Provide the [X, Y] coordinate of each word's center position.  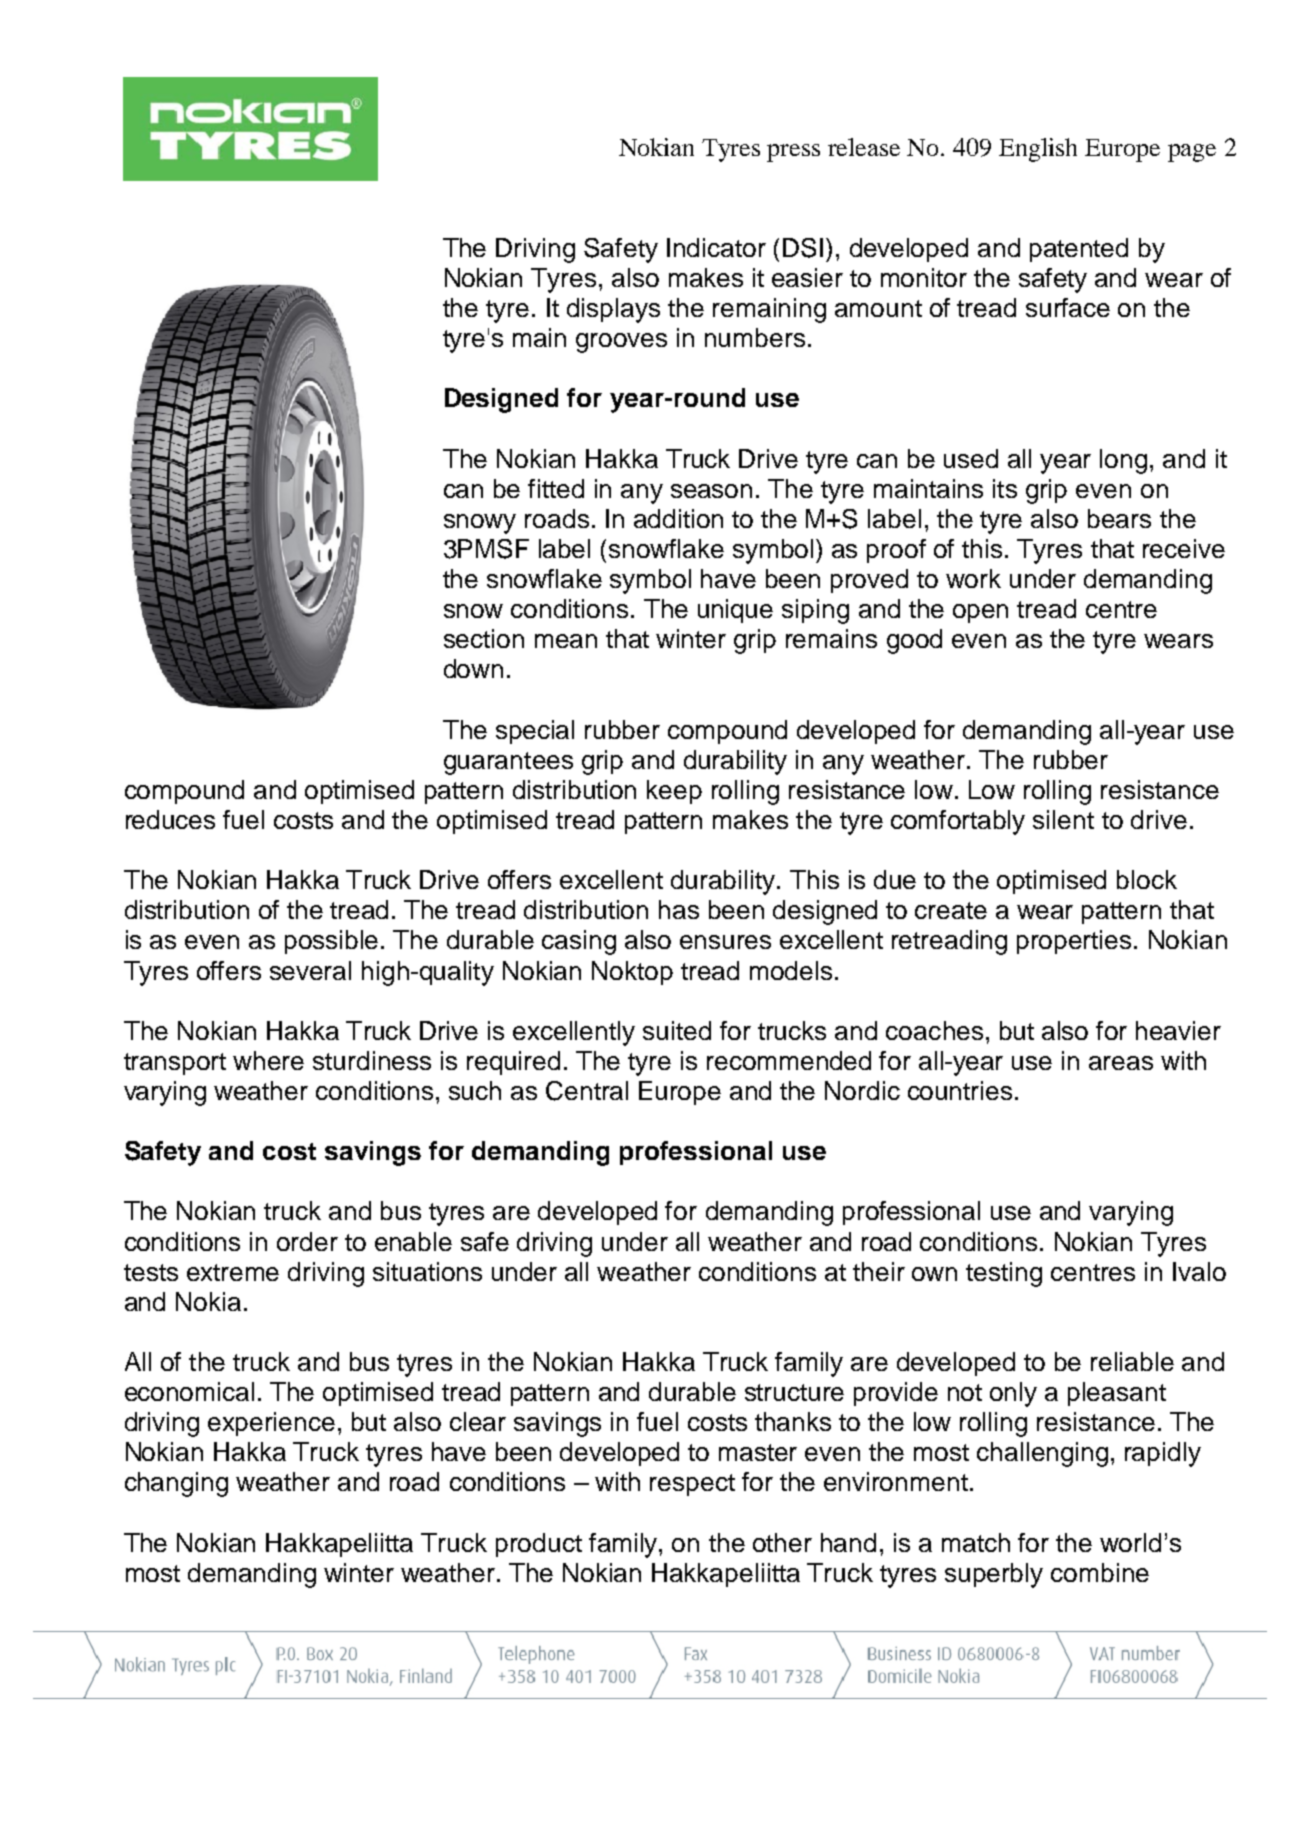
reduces [170, 819]
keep [674, 792]
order [307, 1241]
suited [677, 1030]
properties [1074, 942]
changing [176, 1484]
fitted [556, 488]
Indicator [716, 247]
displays [613, 310]
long [1123, 461]
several [310, 970]
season [711, 491]
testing [1004, 1274]
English [1038, 150]
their [879, 1271]
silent [1063, 819]
